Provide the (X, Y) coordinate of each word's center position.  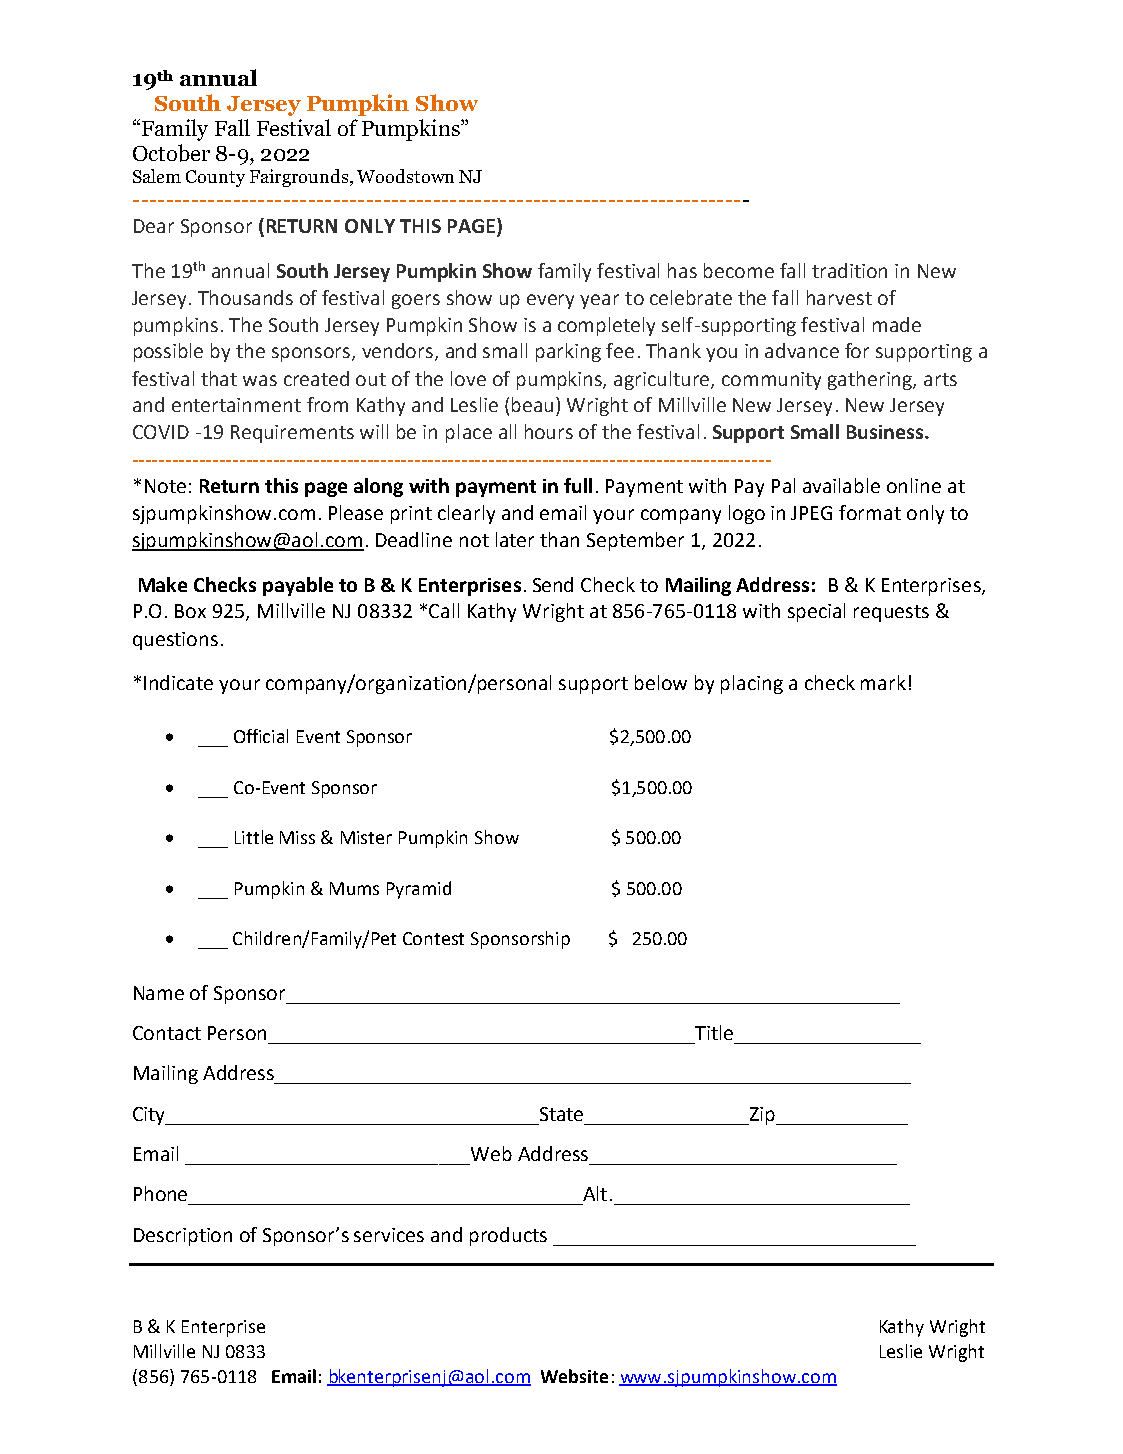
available (841, 485)
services (389, 1235)
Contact (167, 1033)
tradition (849, 270)
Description (183, 1237)
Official (261, 736)
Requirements (292, 434)
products (508, 1236)
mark (883, 682)
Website (574, 1376)
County (215, 178)
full (578, 485)
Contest (433, 938)
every (550, 301)
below (661, 682)
